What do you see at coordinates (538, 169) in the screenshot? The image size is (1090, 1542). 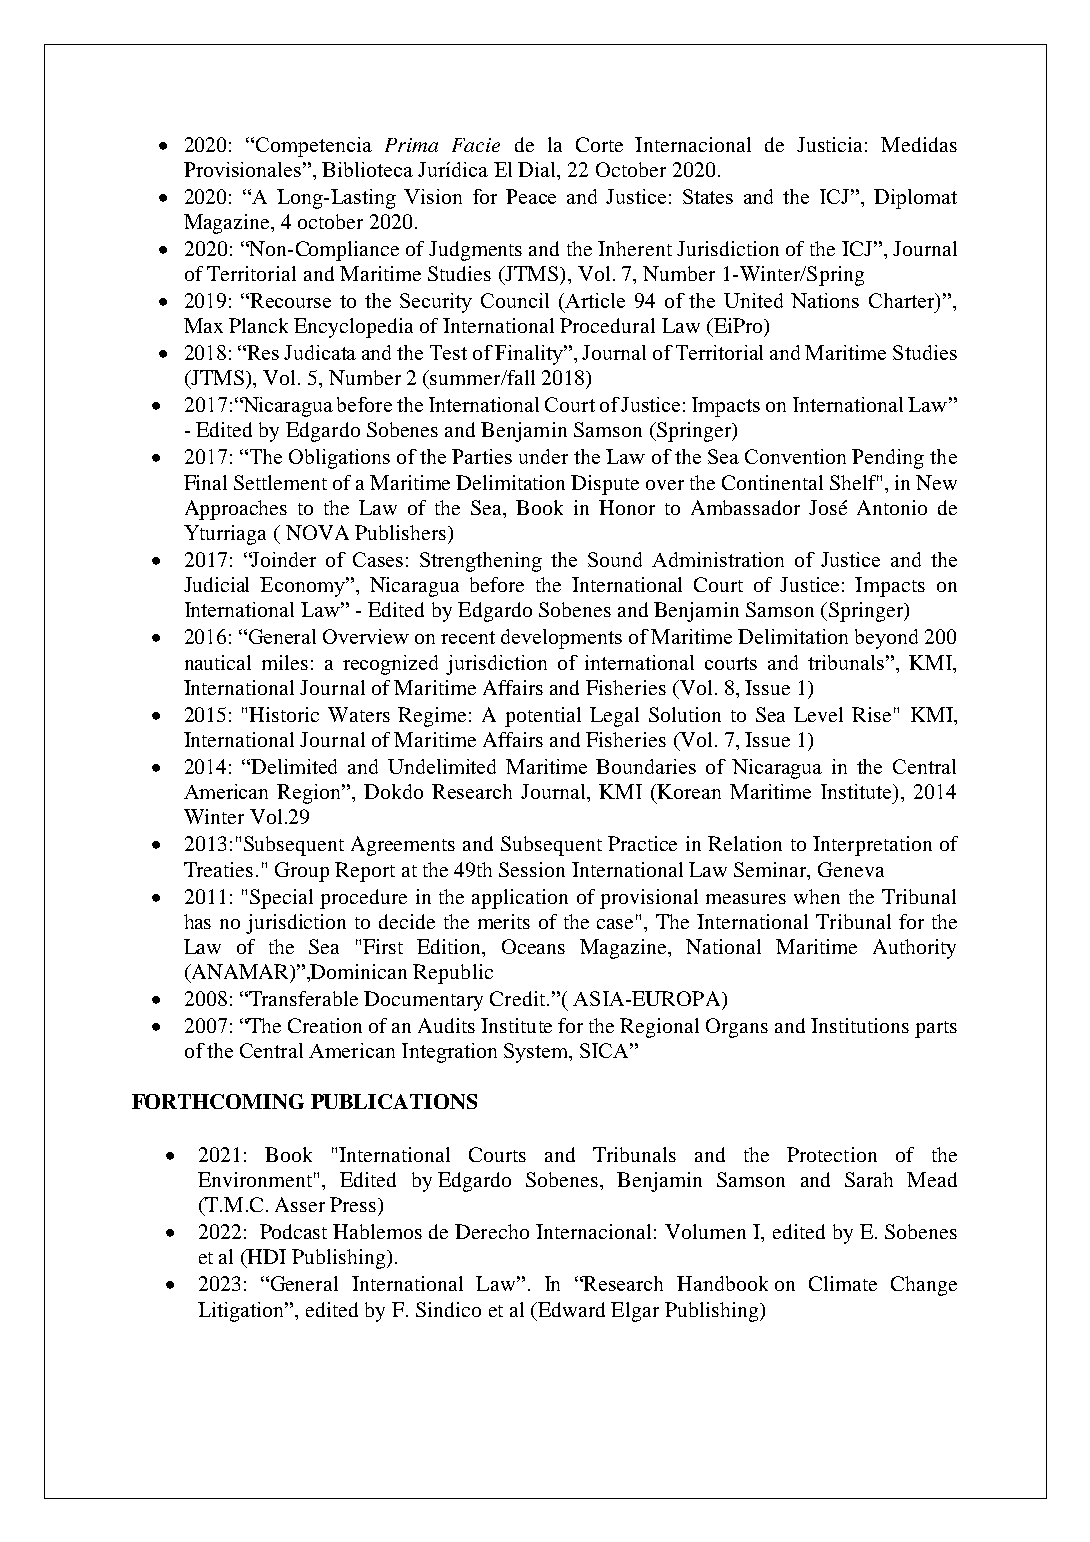 I see `Dial` at bounding box center [538, 169].
